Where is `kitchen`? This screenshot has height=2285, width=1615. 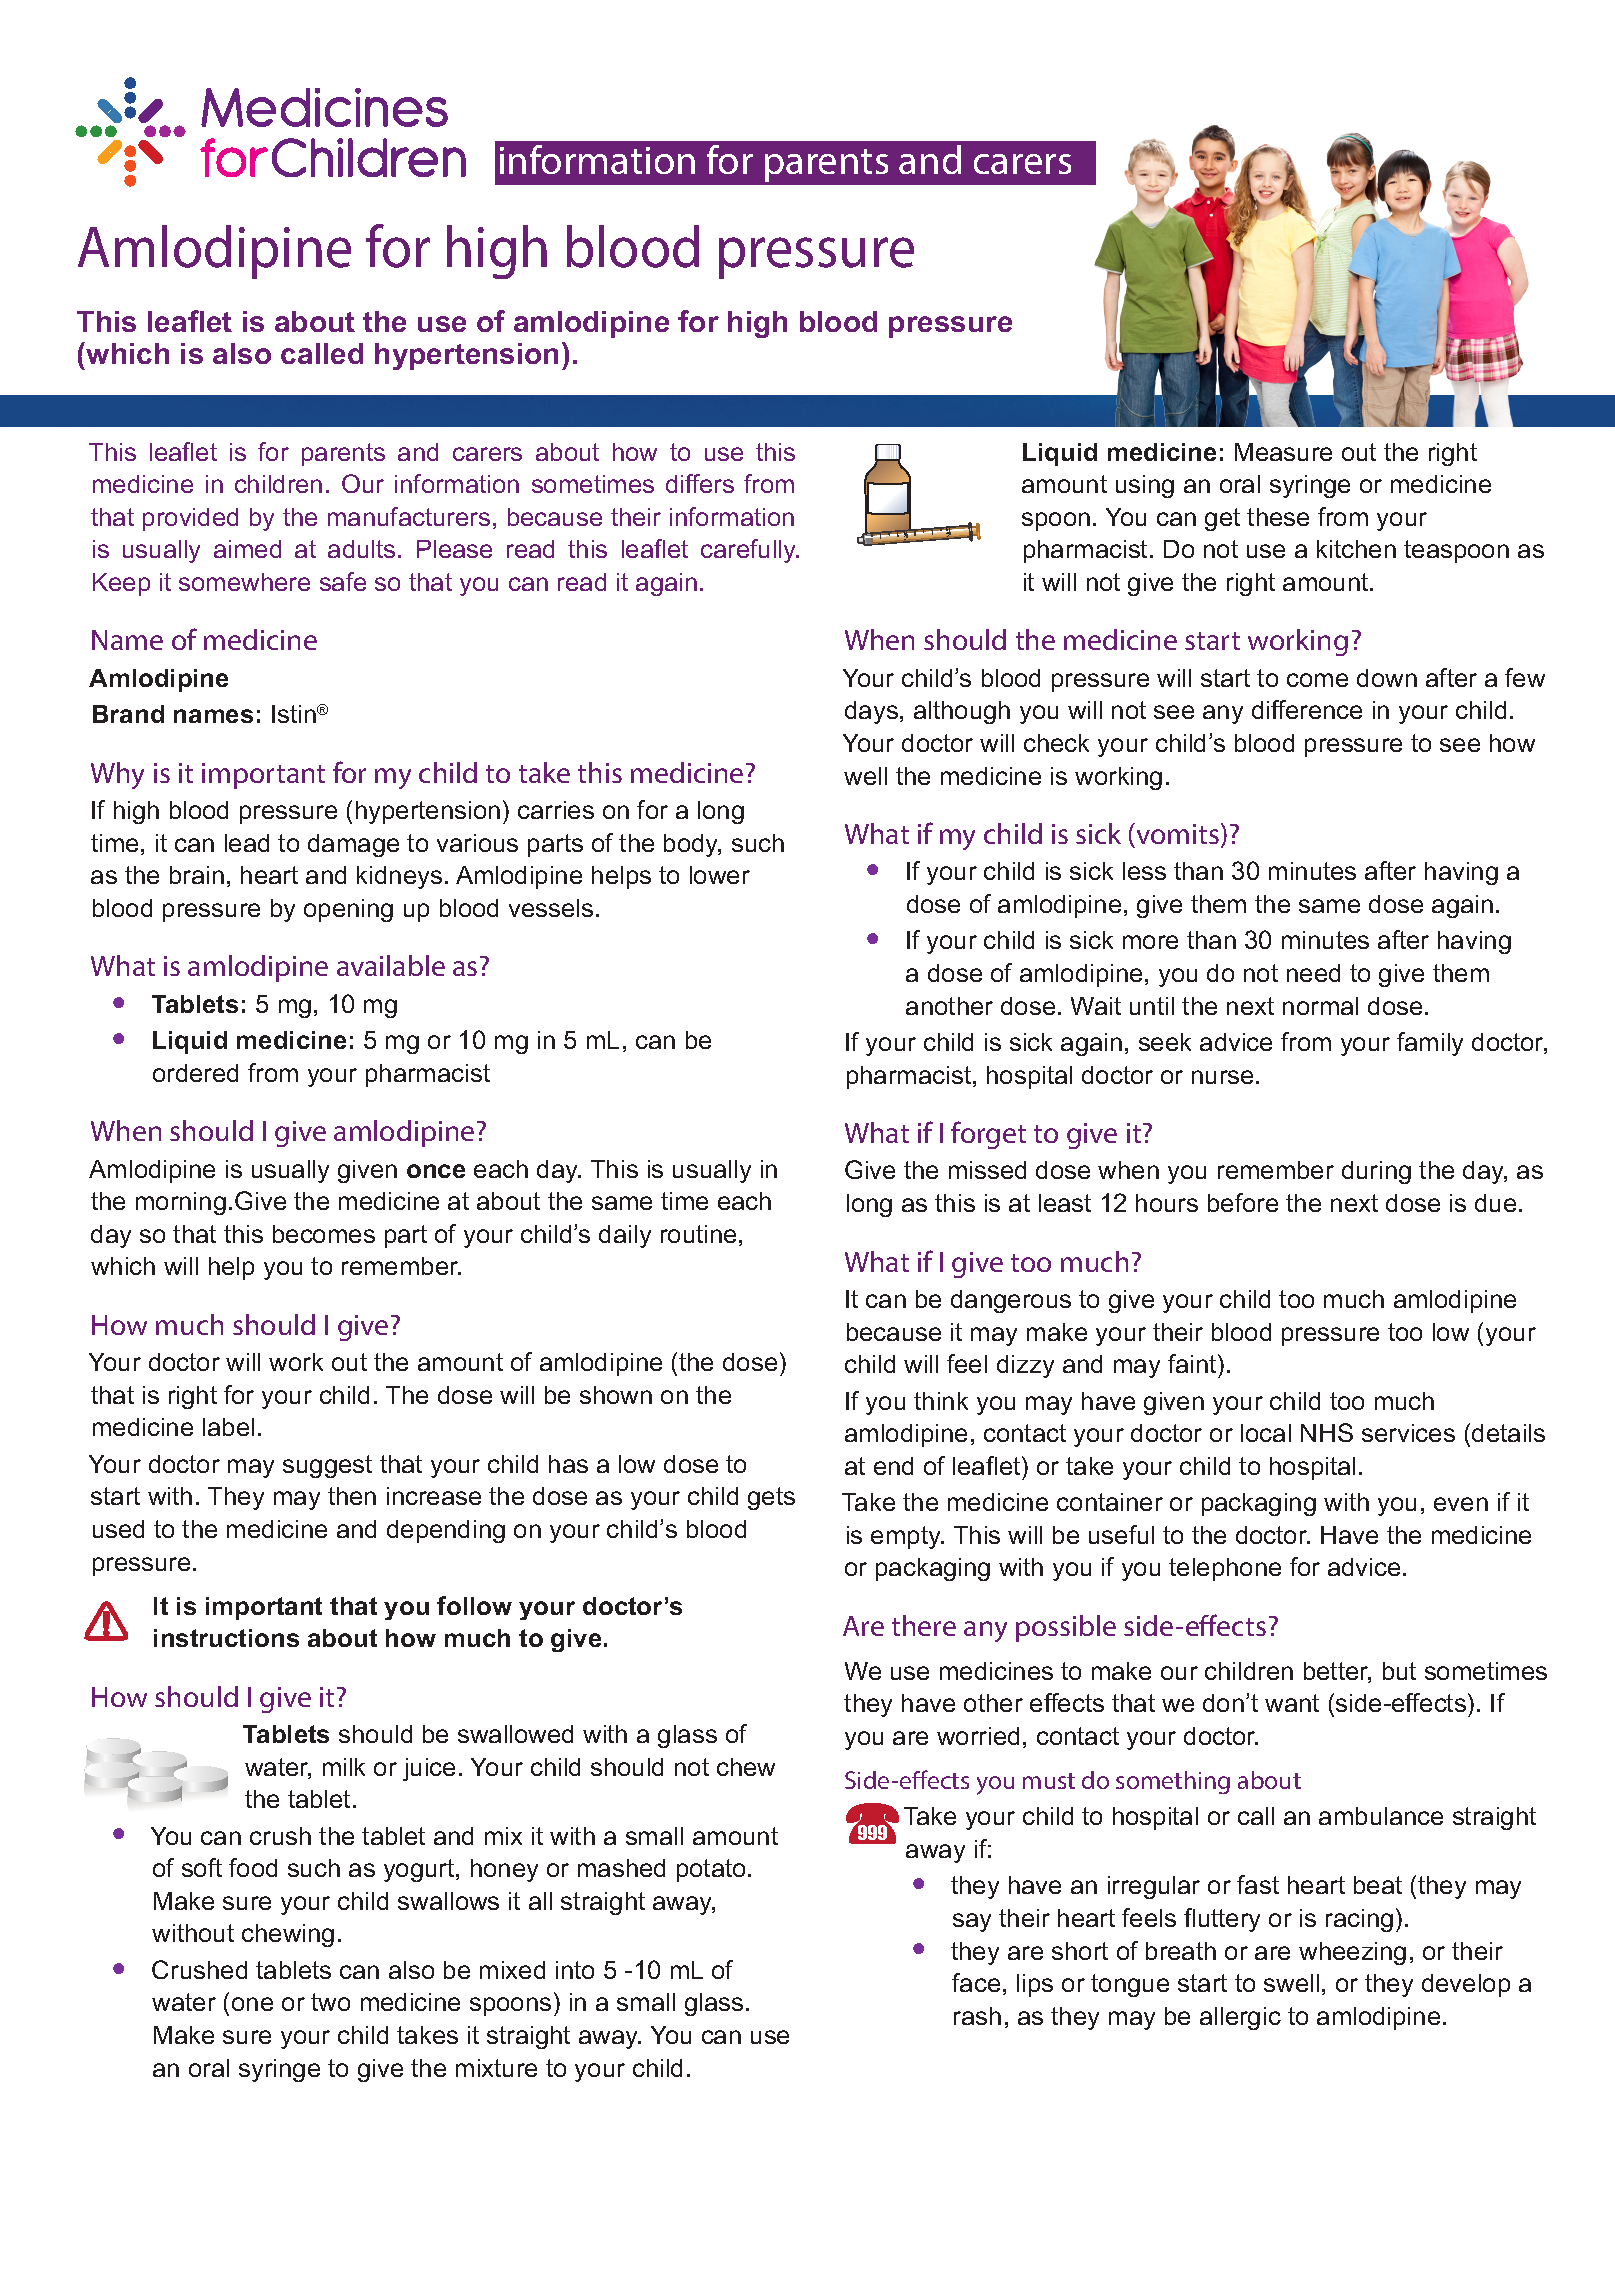
kitchen is located at coordinates (1356, 549).
